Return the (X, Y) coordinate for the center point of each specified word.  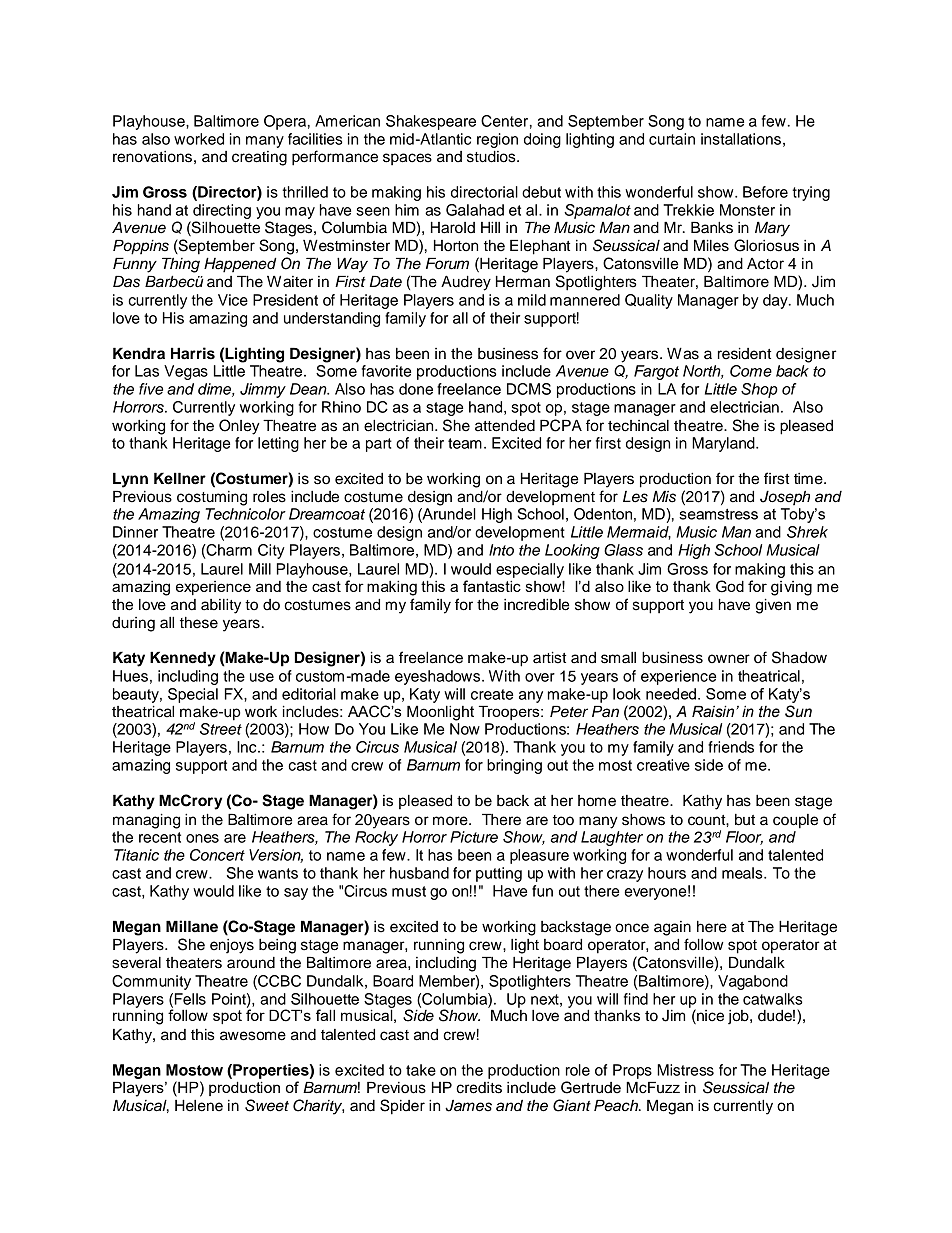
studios (492, 157)
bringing (514, 766)
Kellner (180, 478)
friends (731, 747)
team (465, 443)
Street (221, 729)
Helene (199, 1105)
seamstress (718, 514)
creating (259, 158)
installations (741, 139)
